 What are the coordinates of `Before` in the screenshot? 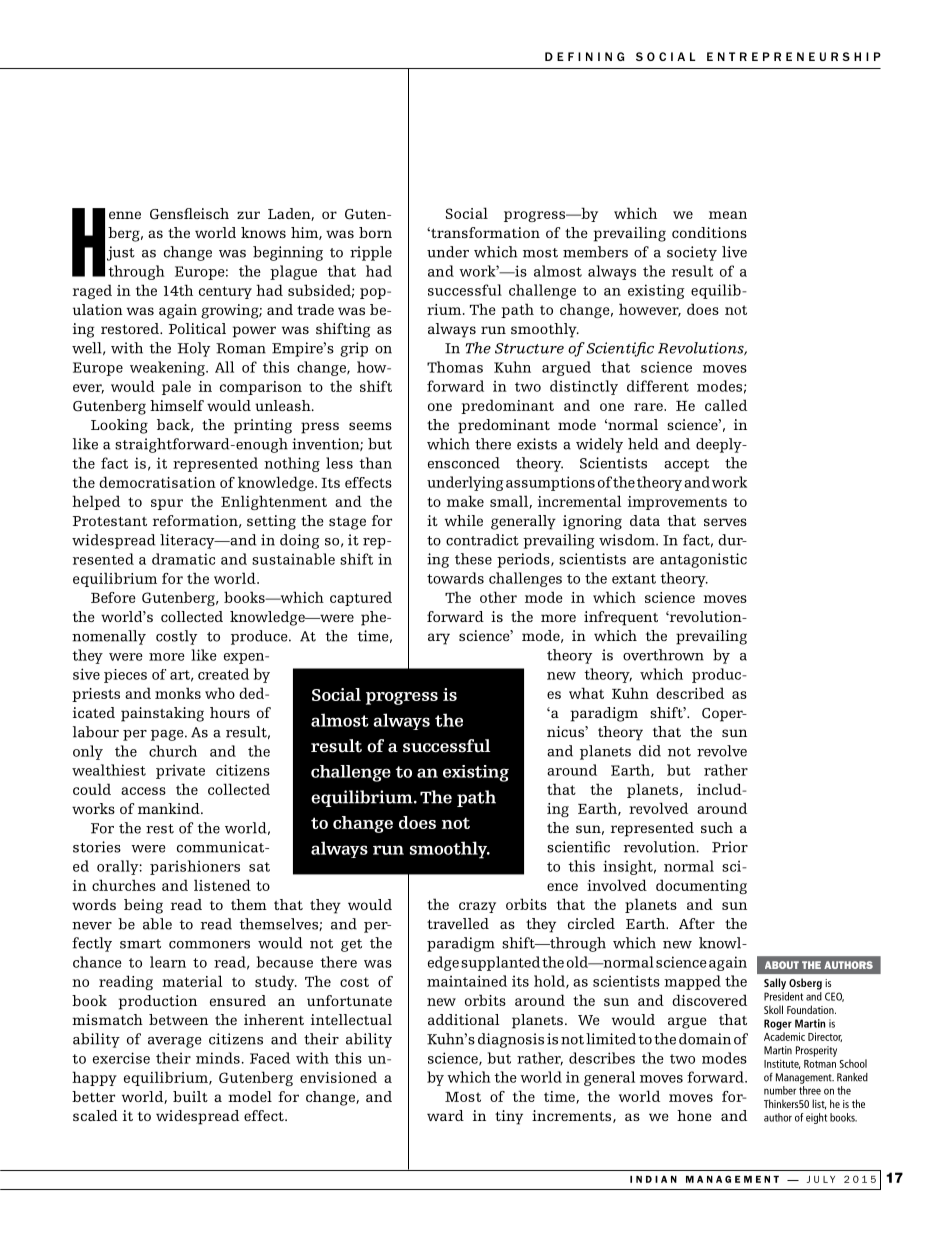 It's located at (113, 597).
